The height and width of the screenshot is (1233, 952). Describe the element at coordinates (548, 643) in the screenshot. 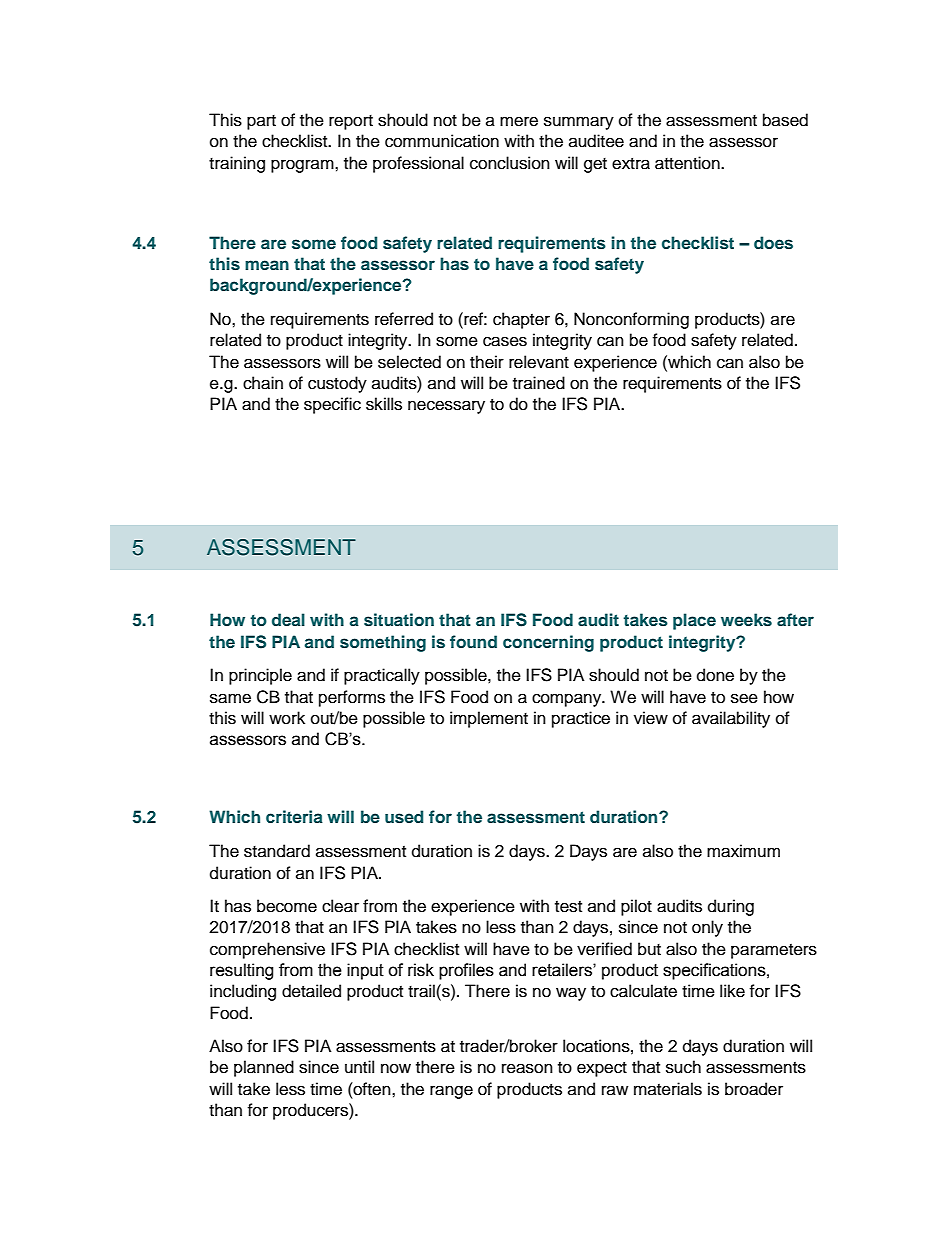

I see `concerning` at that location.
